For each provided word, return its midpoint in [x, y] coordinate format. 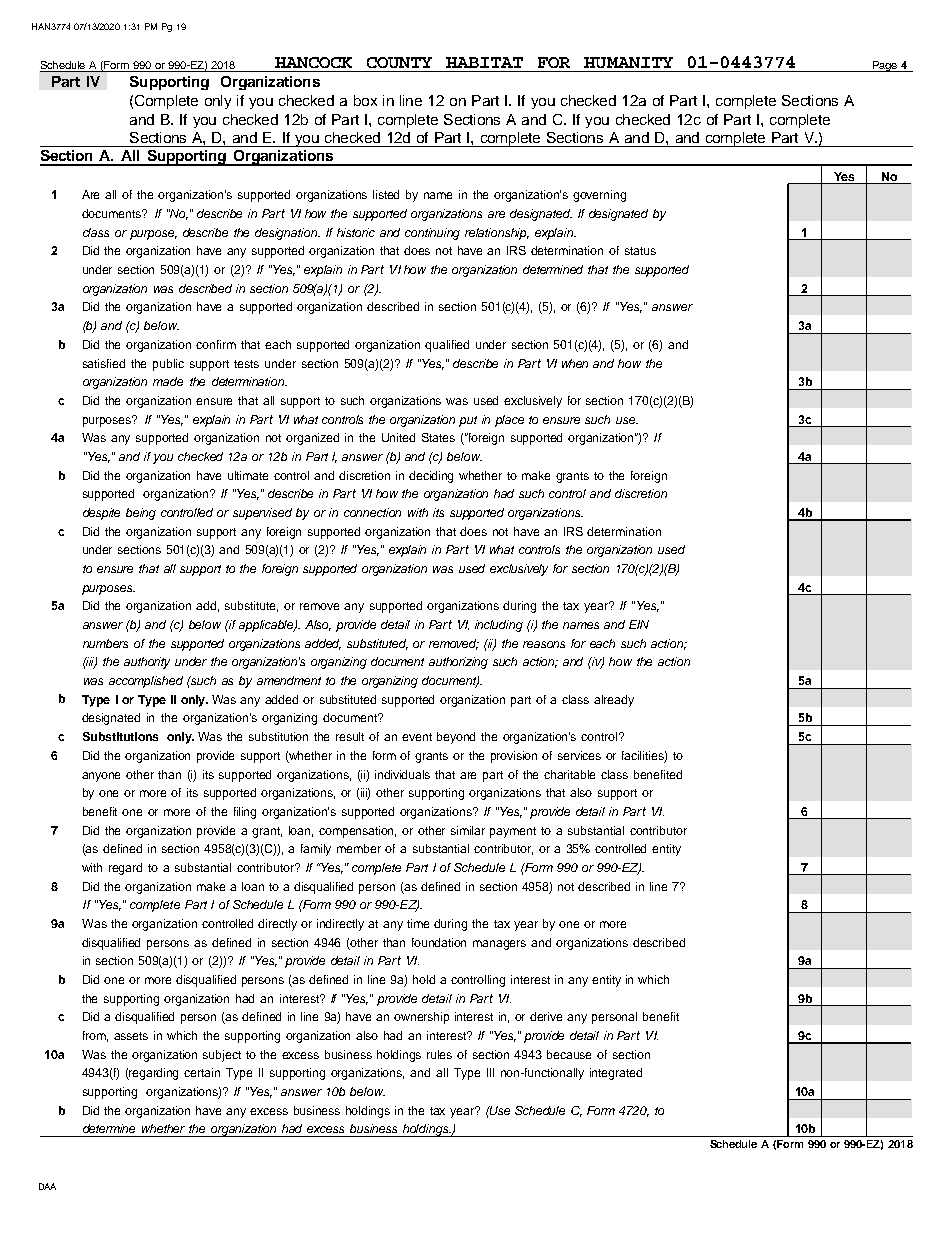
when [575, 363]
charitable [569, 774]
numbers [105, 643]
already [614, 701]
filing [245, 813]
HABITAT [484, 62]
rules [439, 1054]
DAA [47, 1186]
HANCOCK [313, 62]
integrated [616, 1074]
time [418, 923]
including [499, 626]
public [168, 365]
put [468, 421]
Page [885, 66]
